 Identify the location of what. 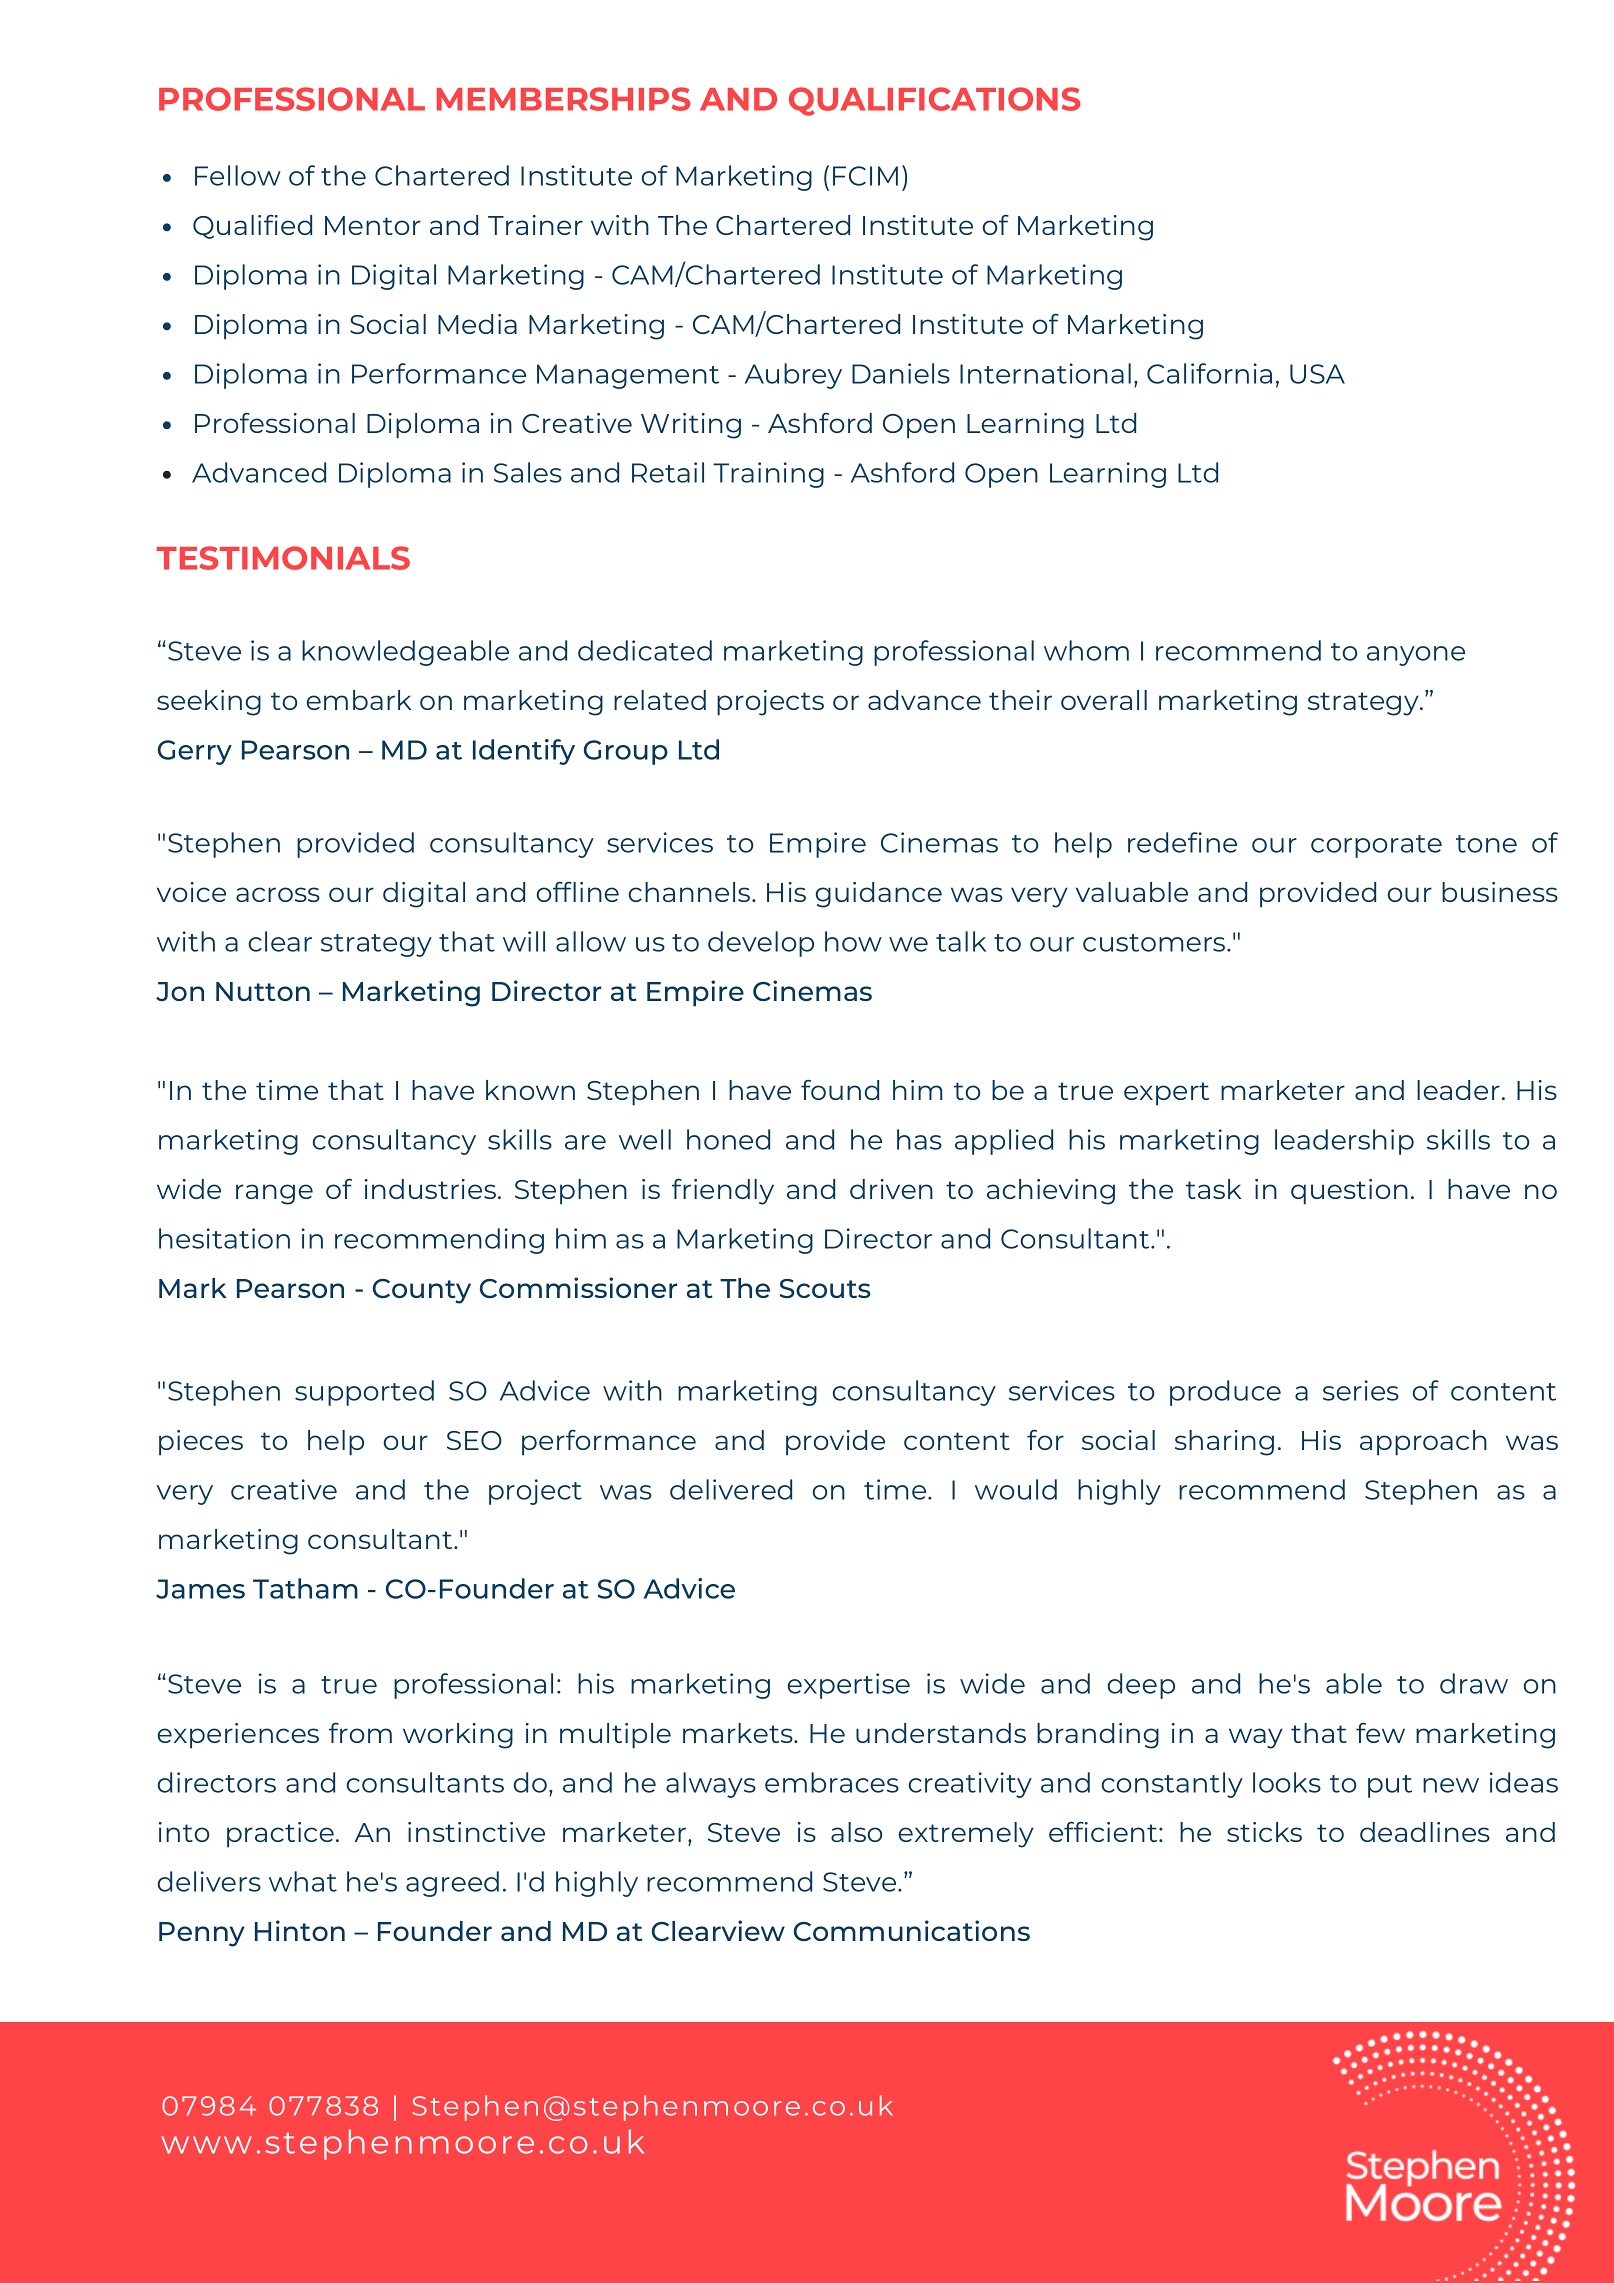
(303, 1881).
